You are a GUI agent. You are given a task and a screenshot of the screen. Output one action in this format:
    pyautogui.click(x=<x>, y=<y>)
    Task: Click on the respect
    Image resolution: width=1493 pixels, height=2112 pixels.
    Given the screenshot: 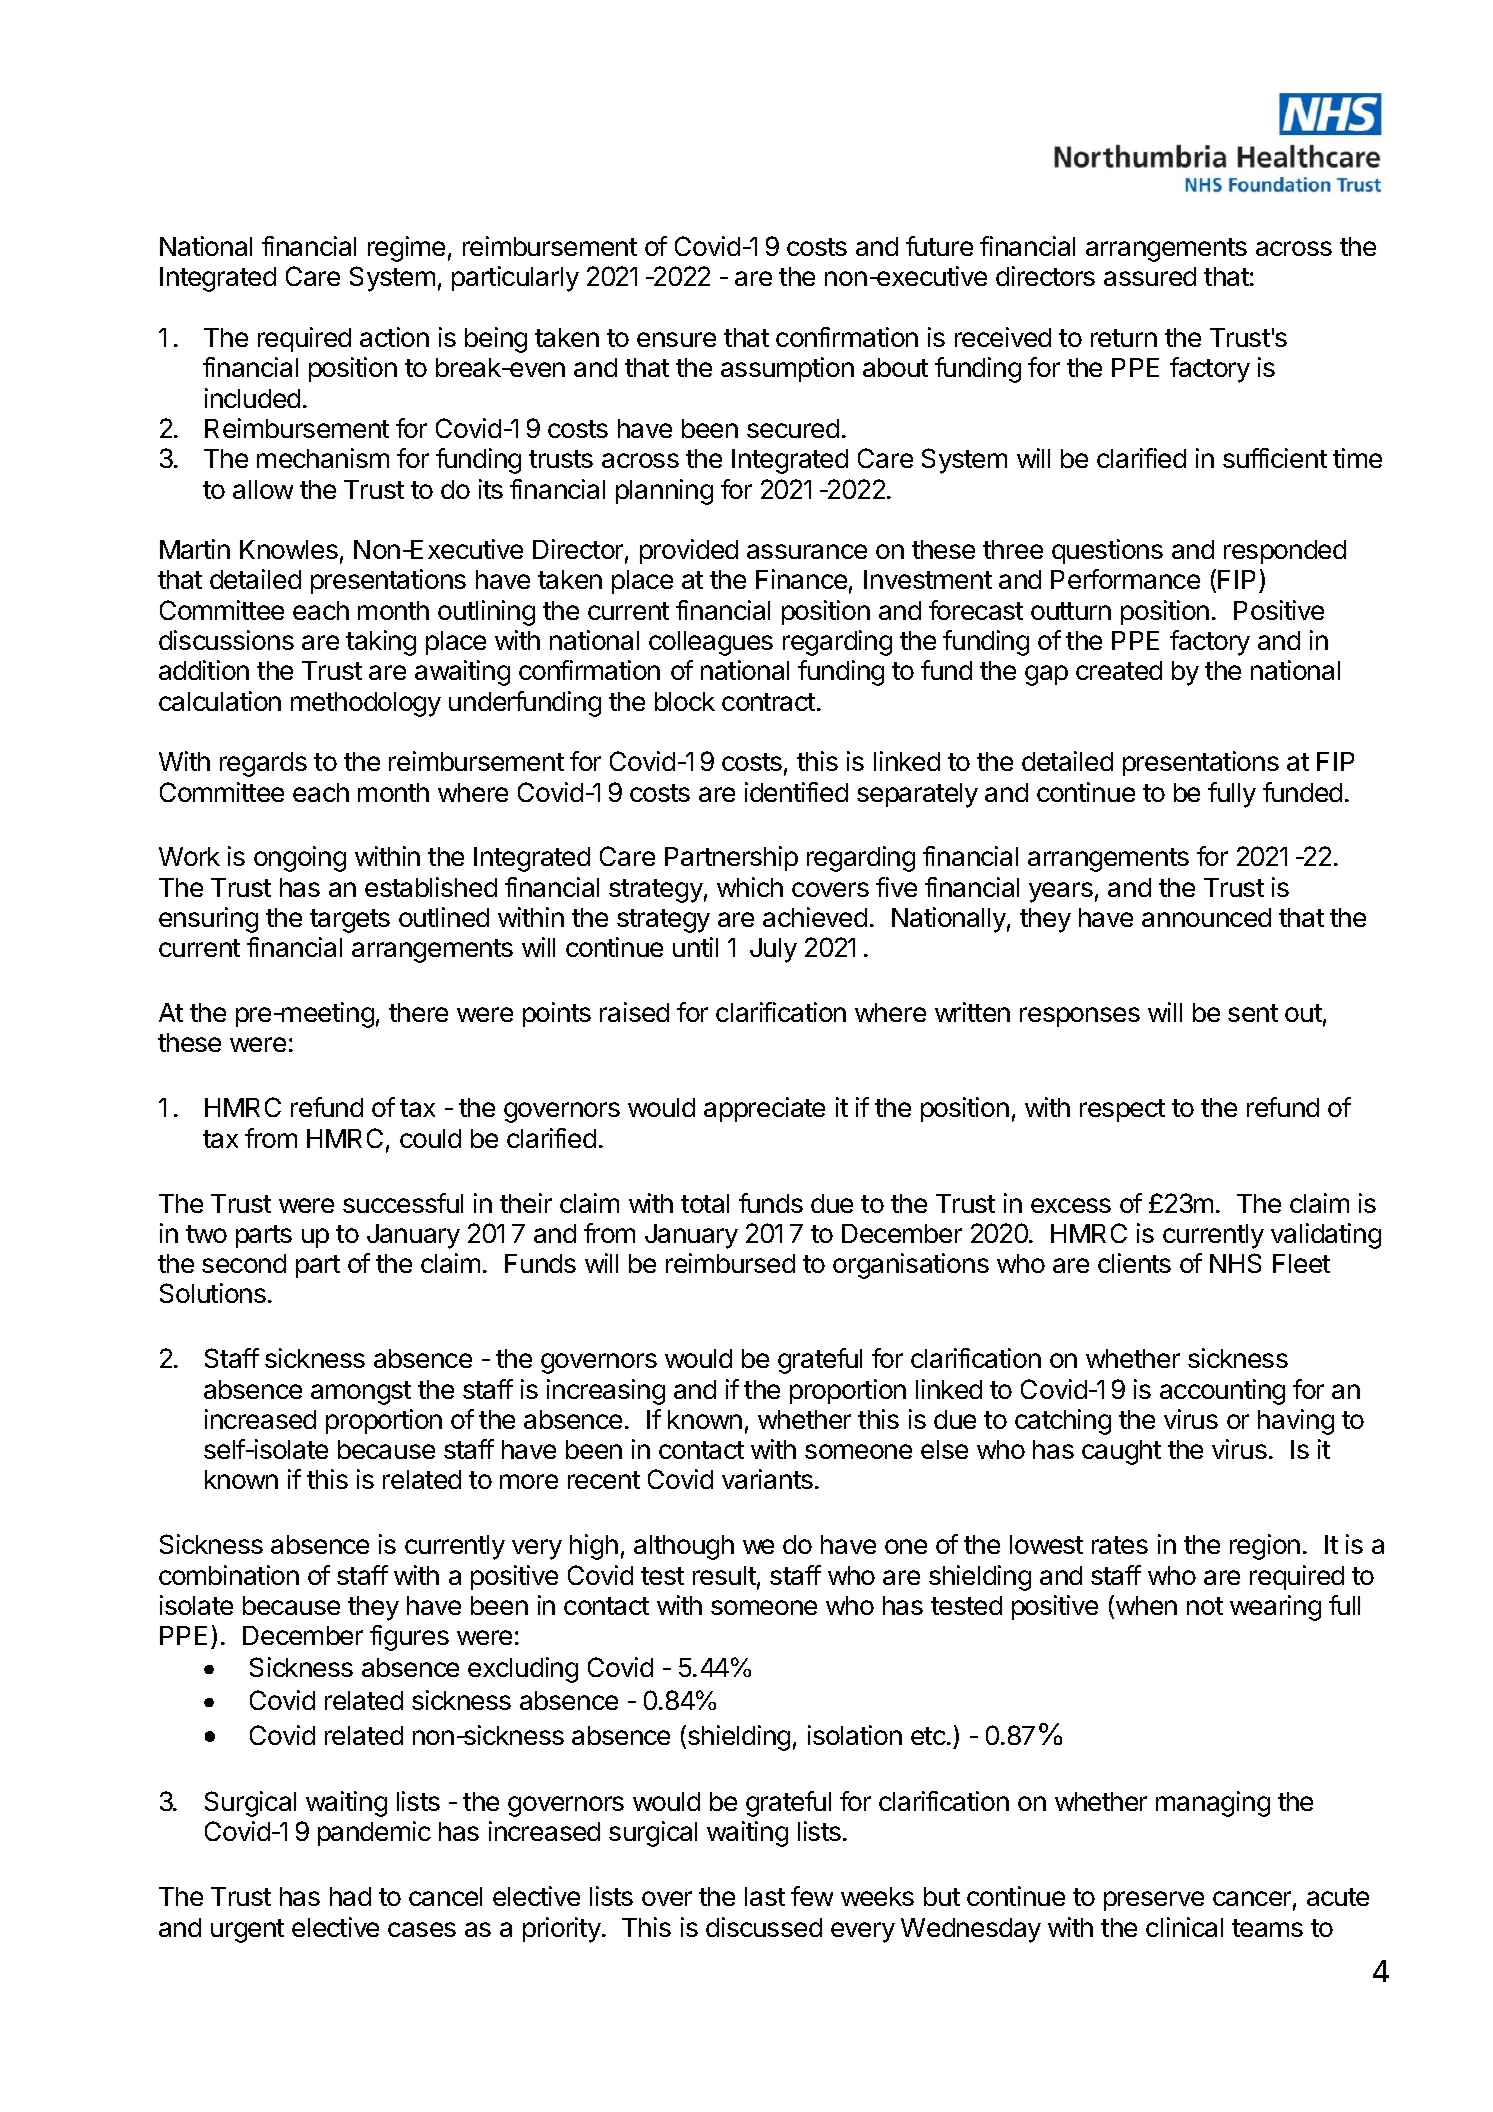 What is the action you would take?
    pyautogui.click(x=1122, y=1110)
